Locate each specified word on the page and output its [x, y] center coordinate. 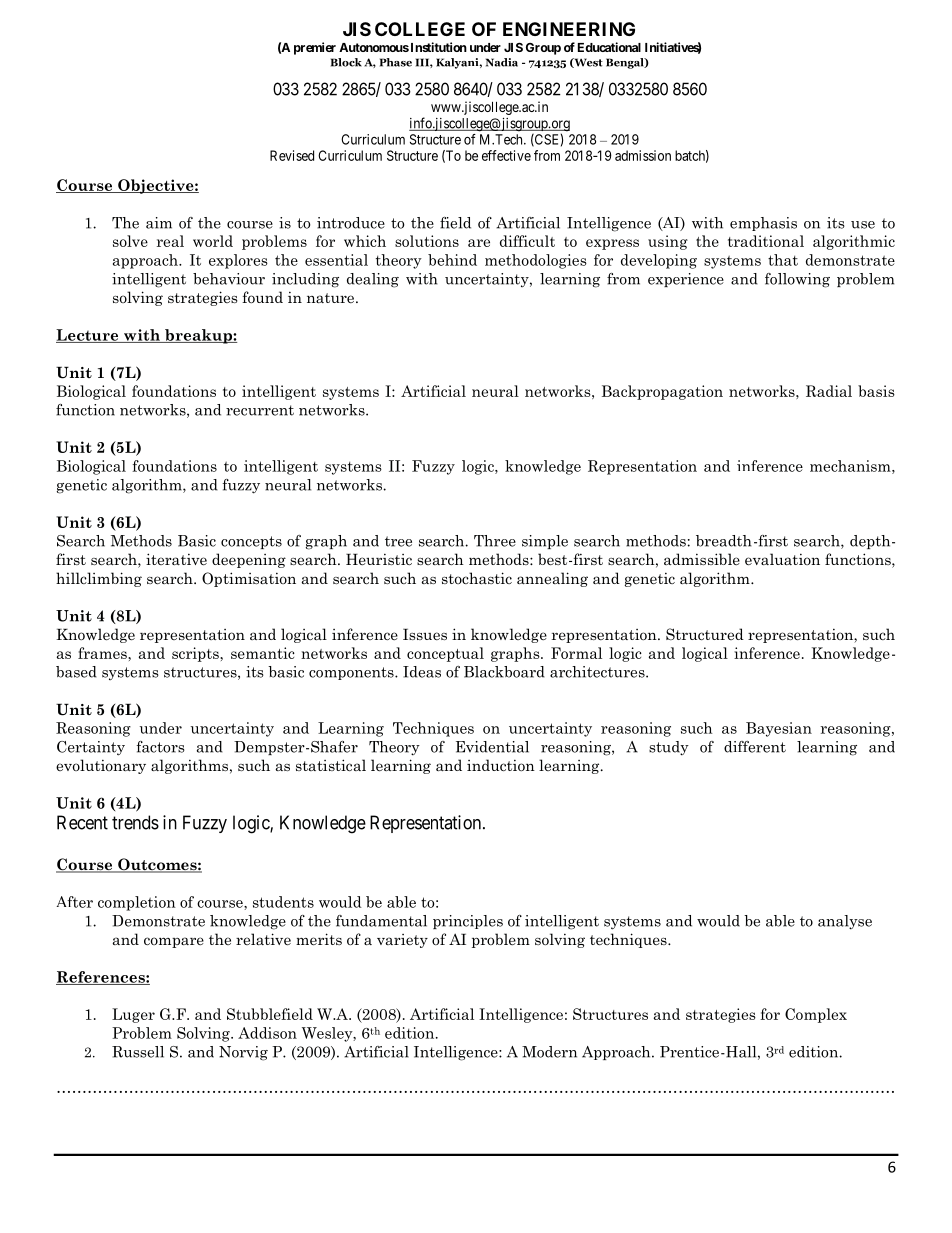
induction [501, 765]
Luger [133, 1015]
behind [452, 260]
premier [315, 48]
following [797, 280]
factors [160, 747]
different [755, 747]
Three [495, 541]
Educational [609, 47]
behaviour [229, 279]
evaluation [782, 559]
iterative [176, 559]
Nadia [502, 62]
